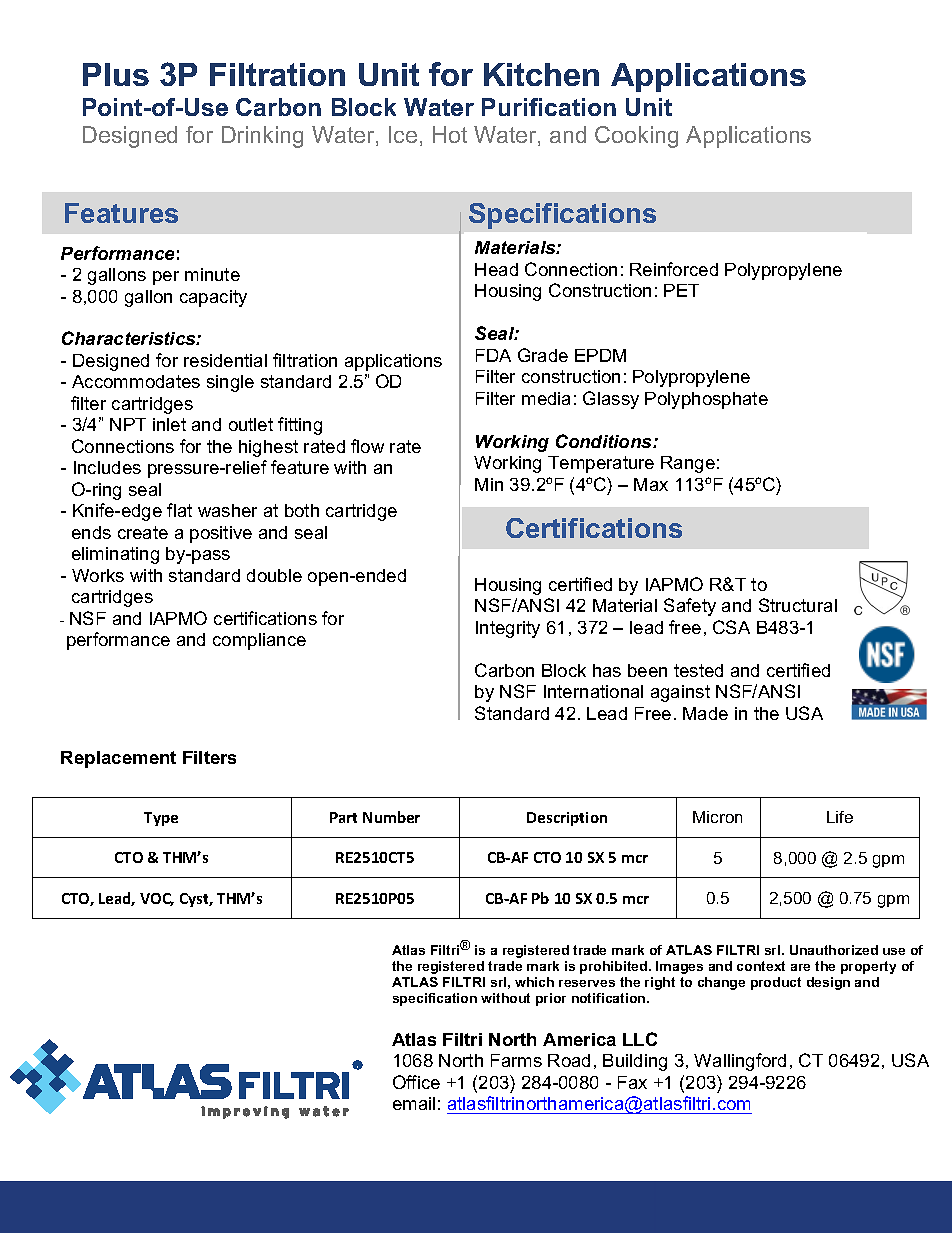 This screenshot has height=1233, width=952. Describe the element at coordinates (636, 137) in the screenshot. I see `Cooking` at that location.
